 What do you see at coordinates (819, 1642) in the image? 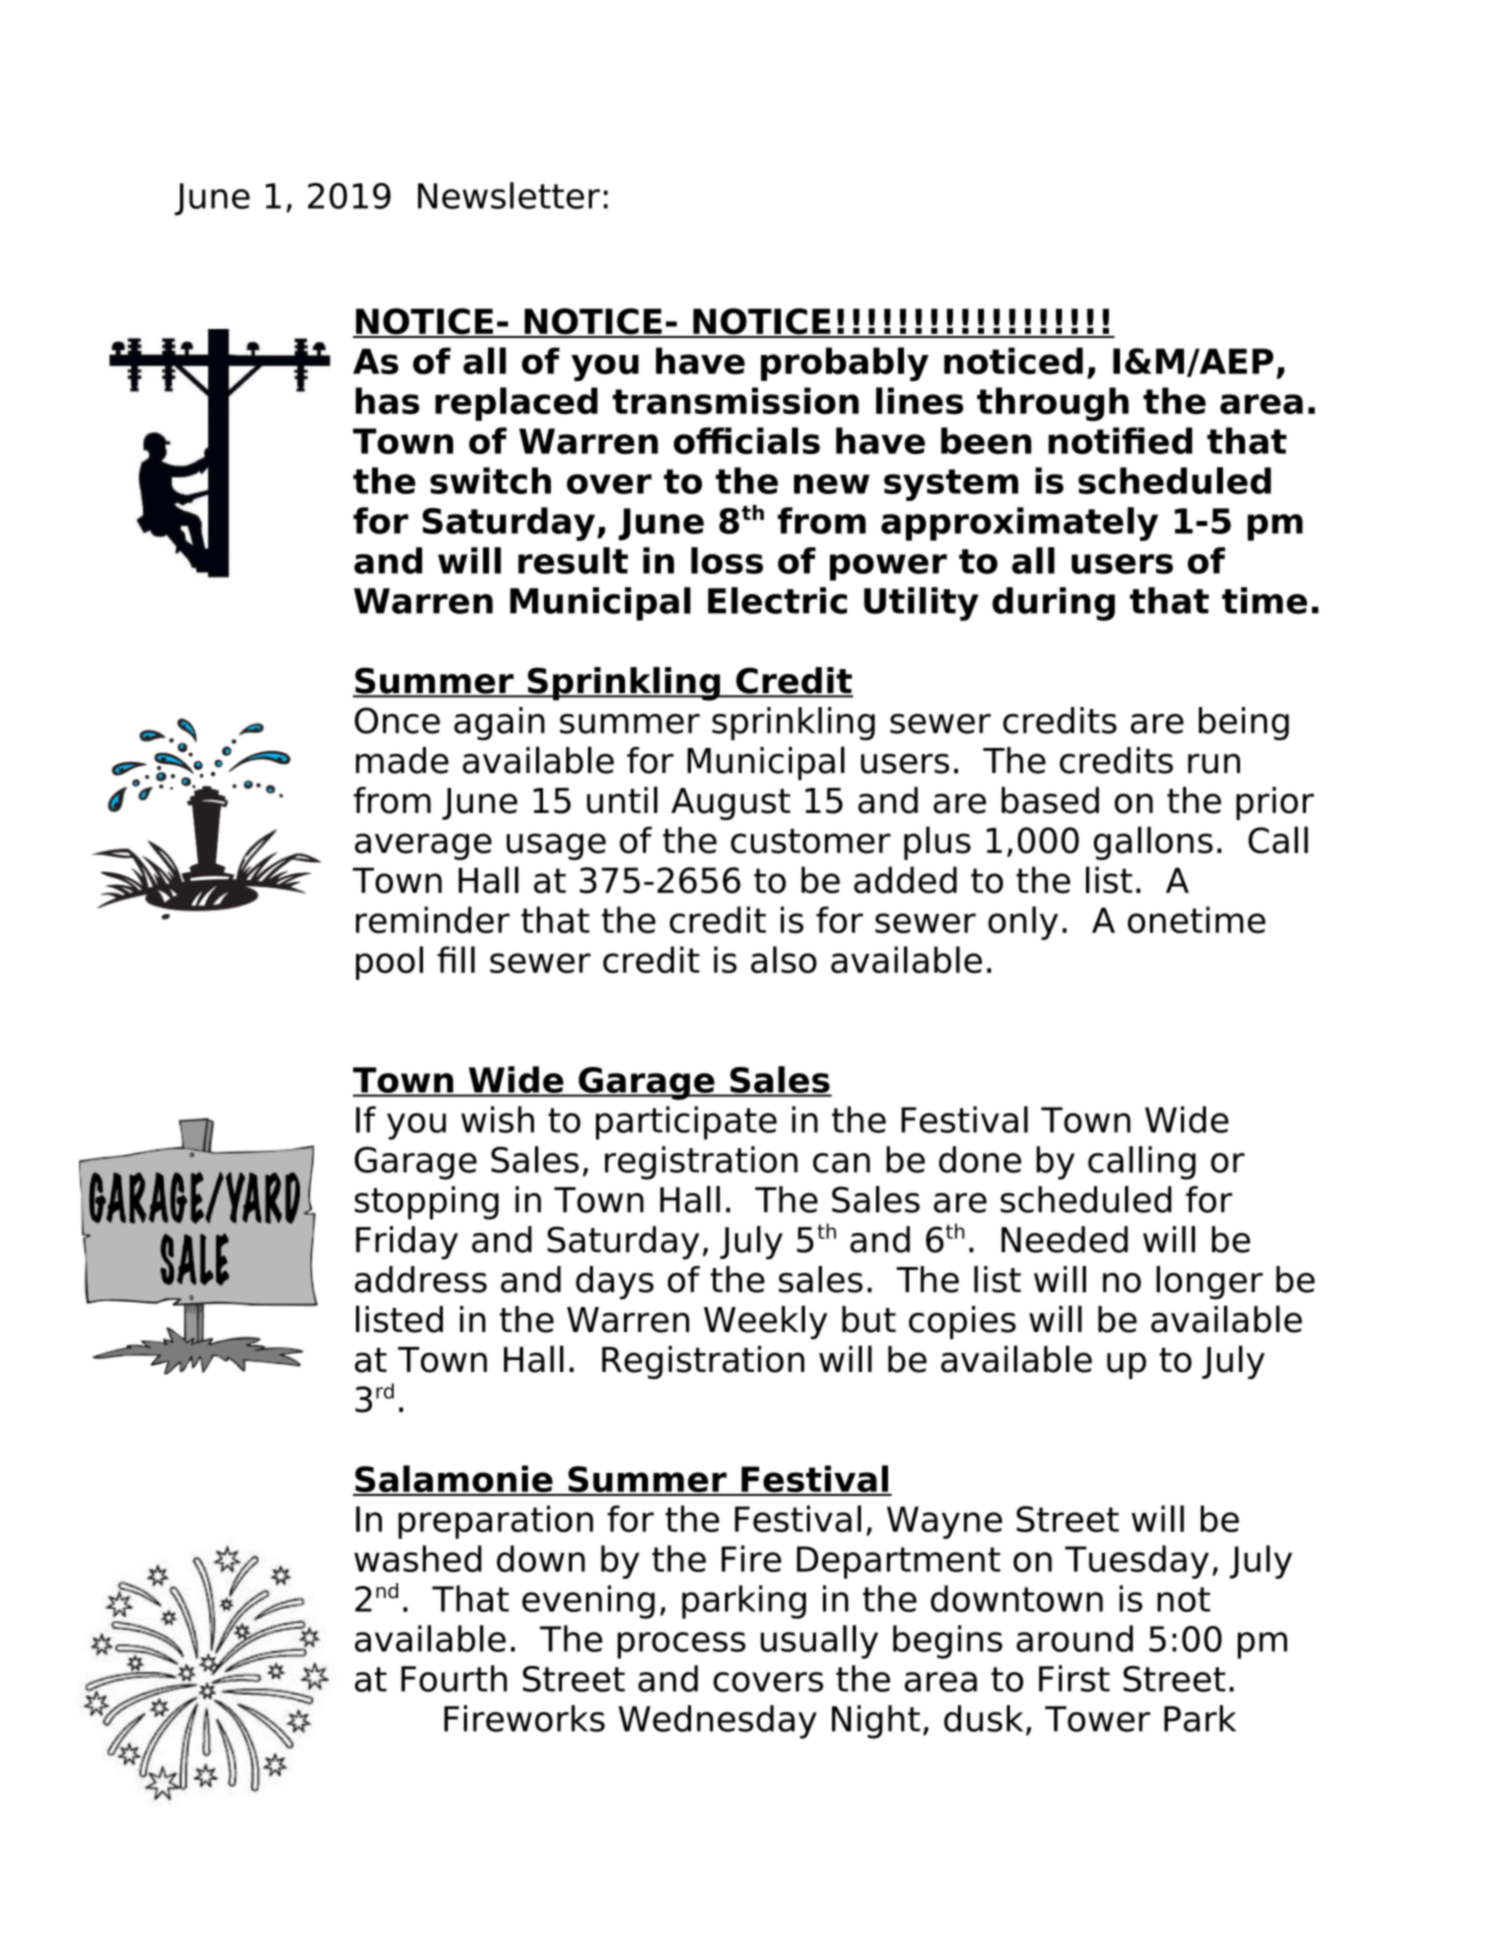
I see `usually` at bounding box center [819, 1642].
